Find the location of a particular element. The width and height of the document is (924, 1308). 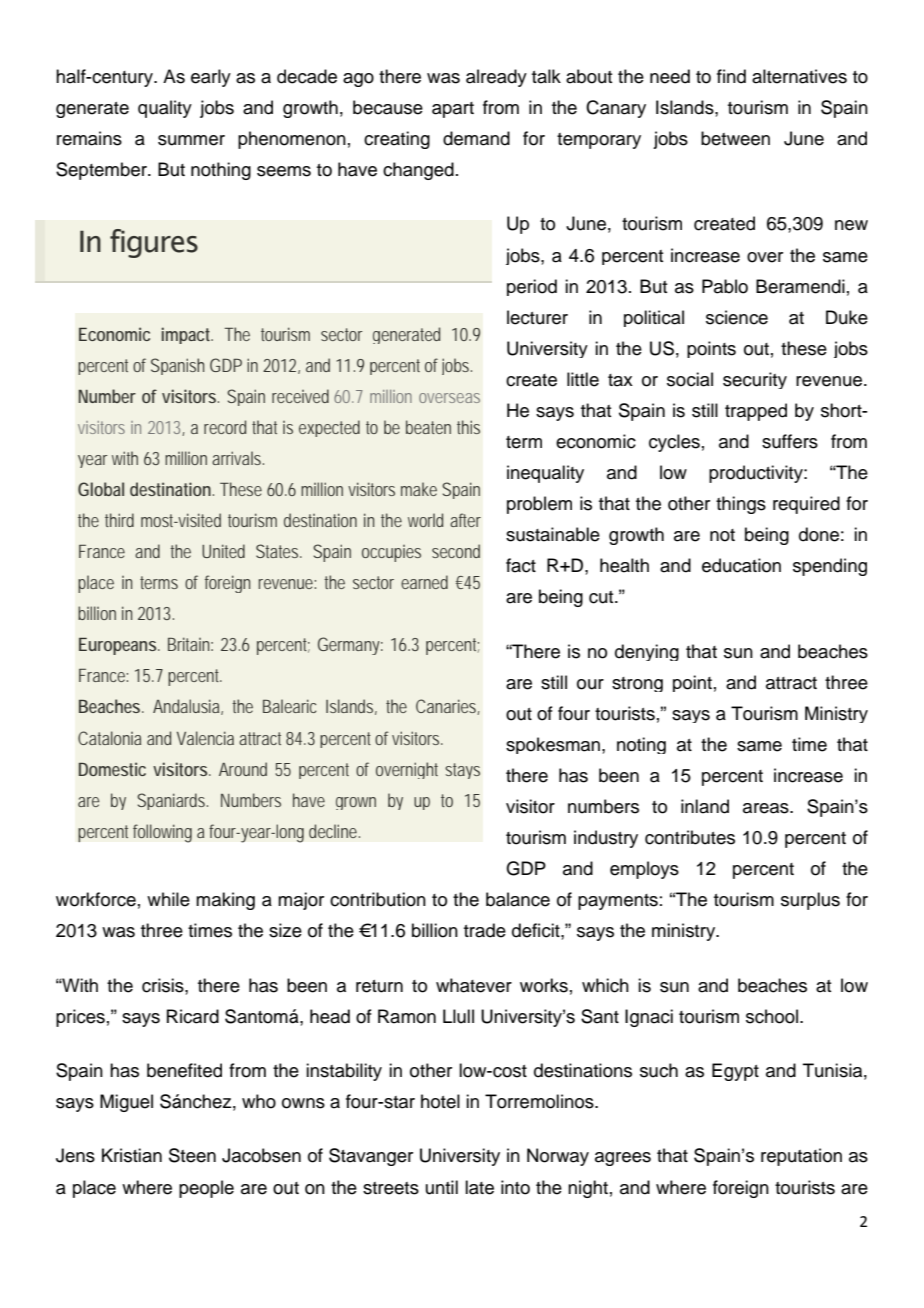

Spaniards is located at coordinates (172, 801).
